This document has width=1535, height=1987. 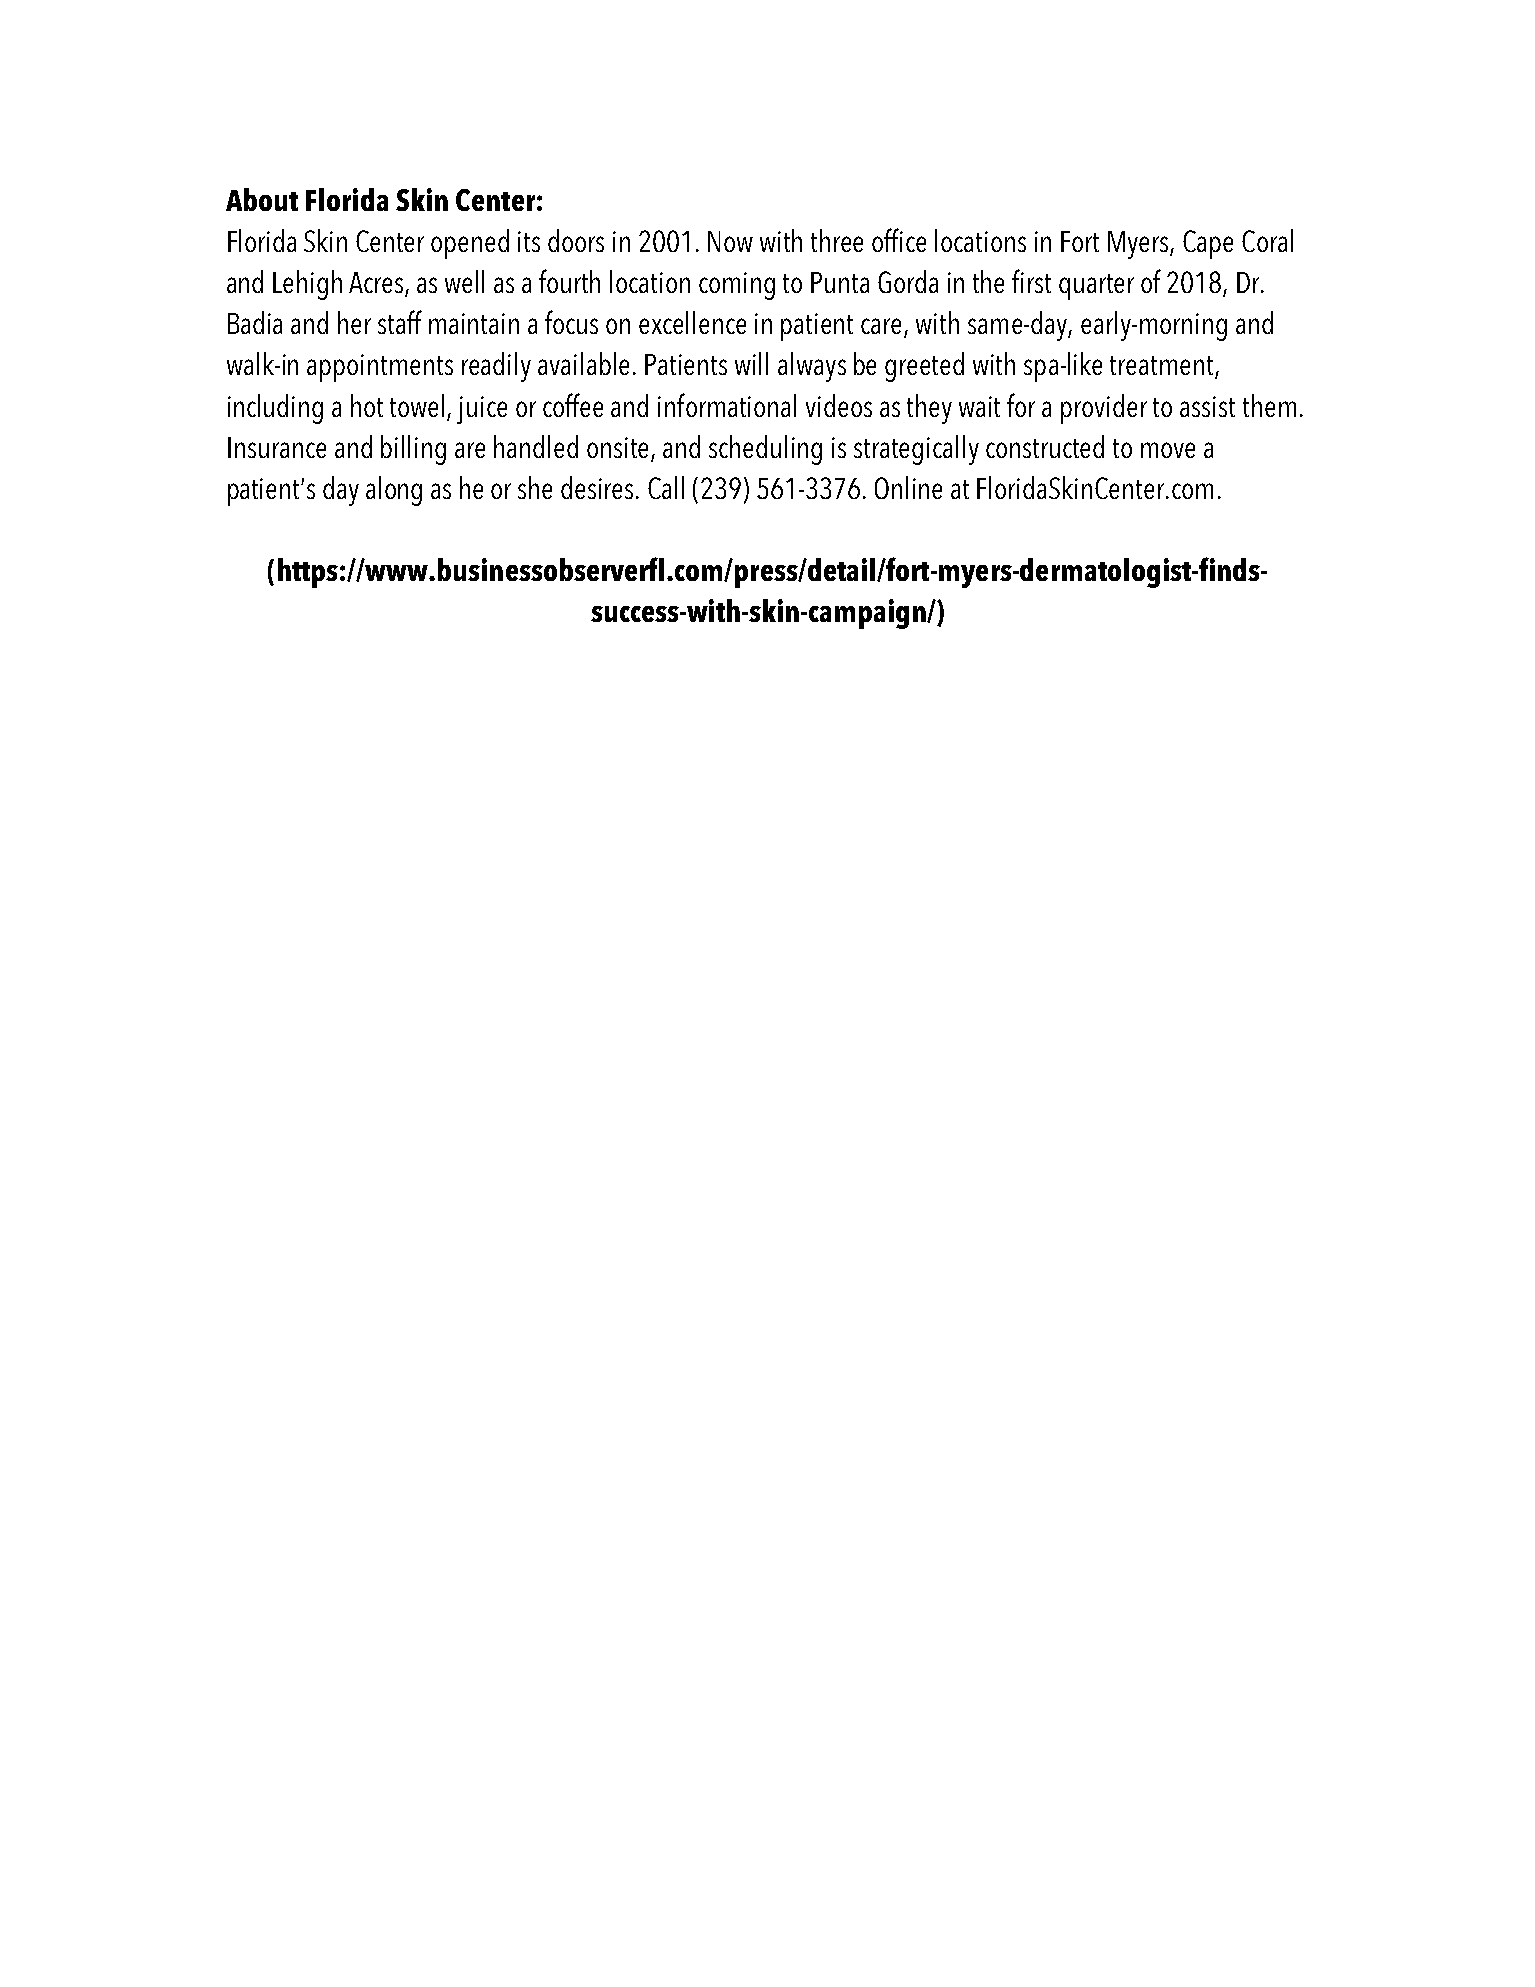 What do you see at coordinates (1163, 367) in the document?
I see `treatment` at bounding box center [1163, 367].
